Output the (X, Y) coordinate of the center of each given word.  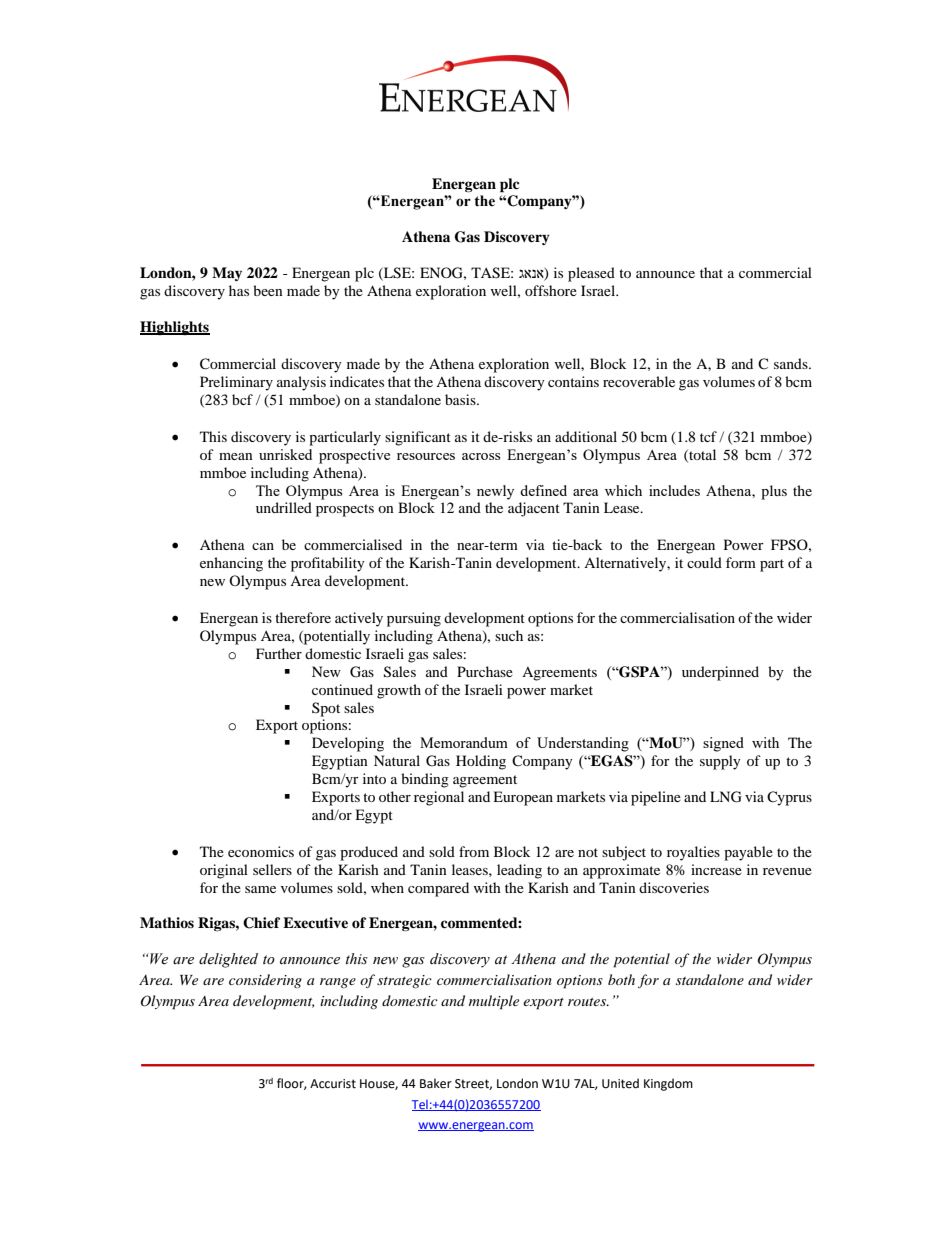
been (268, 290)
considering (265, 981)
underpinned (720, 673)
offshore (551, 290)
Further (279, 653)
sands (792, 363)
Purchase (485, 671)
